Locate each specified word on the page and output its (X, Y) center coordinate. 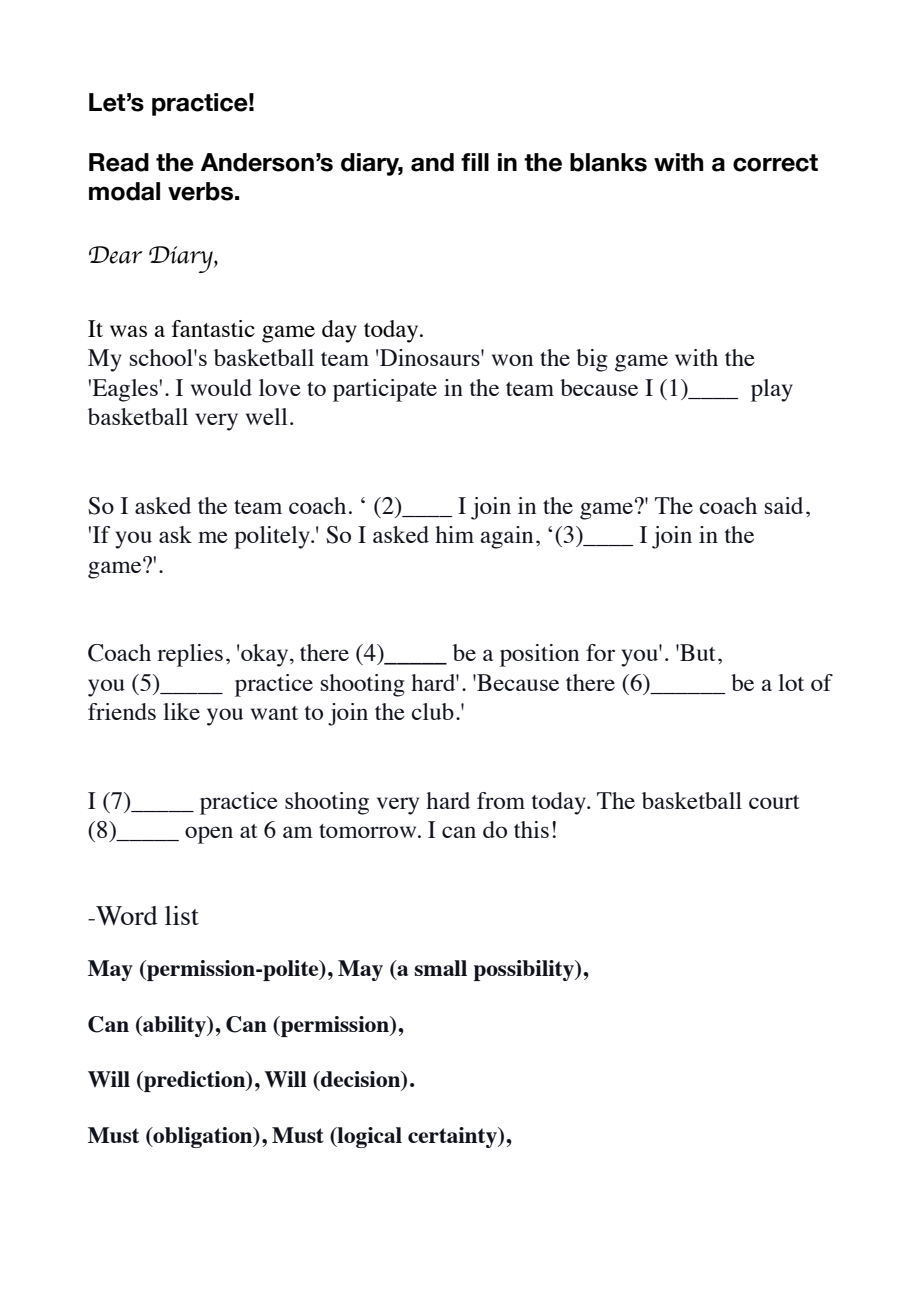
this (531, 829)
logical (369, 1137)
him (454, 534)
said (784, 505)
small (441, 968)
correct (775, 163)
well (266, 416)
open (209, 835)
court (774, 802)
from (501, 800)
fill (475, 162)
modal (124, 191)
